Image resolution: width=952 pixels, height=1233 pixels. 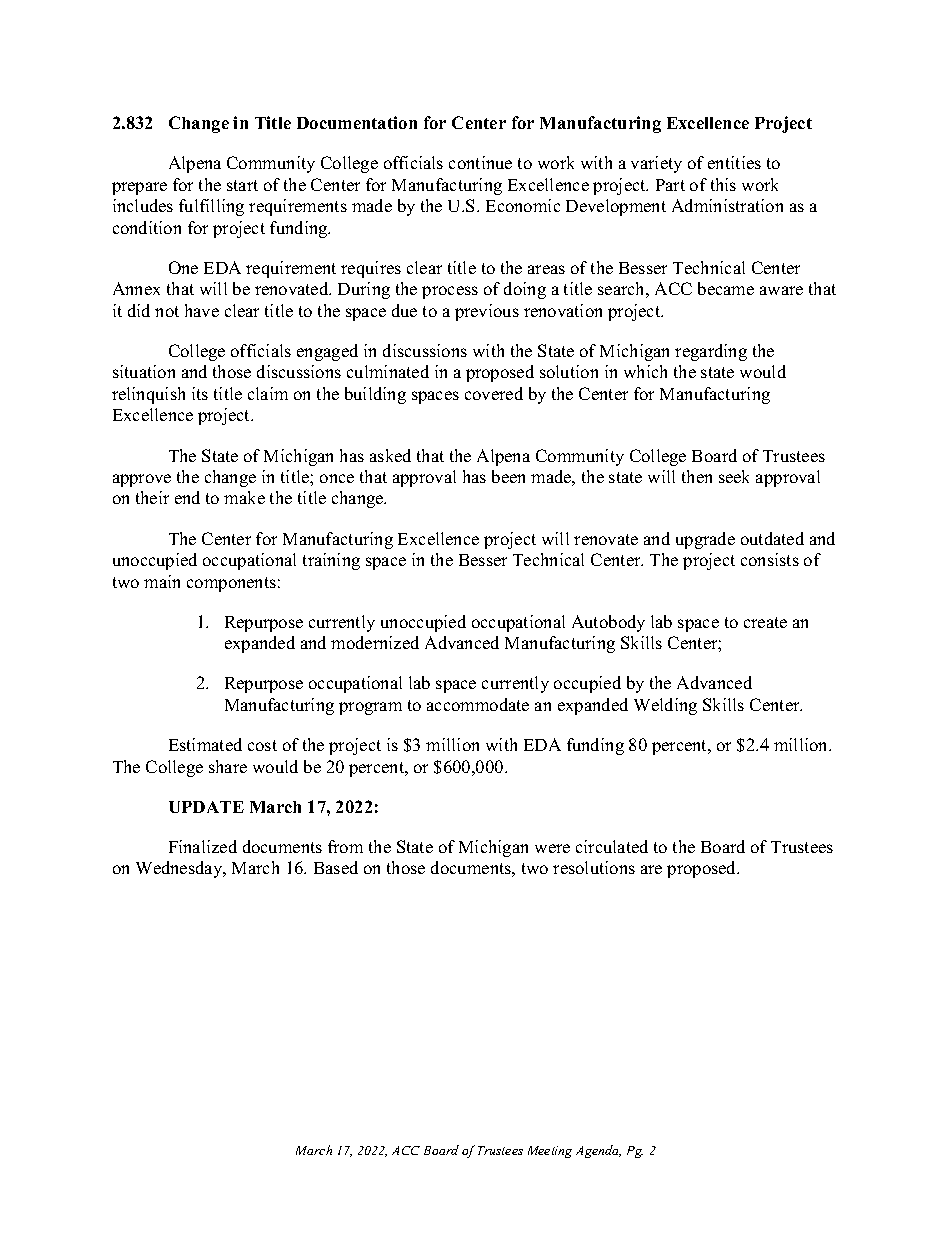 What do you see at coordinates (242, 185) in the image?
I see `start` at bounding box center [242, 185].
